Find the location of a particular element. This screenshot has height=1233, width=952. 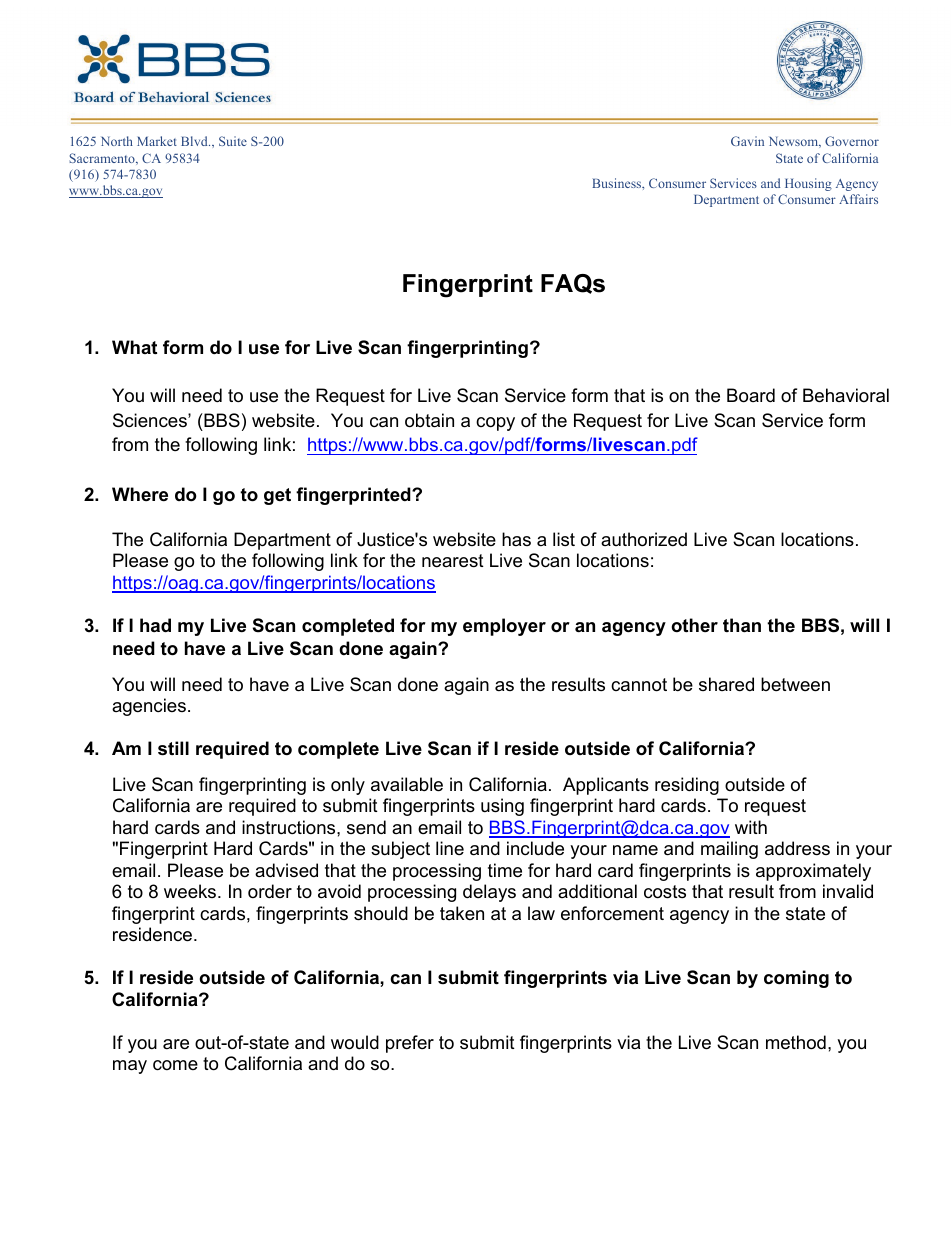

still is located at coordinates (173, 748).
